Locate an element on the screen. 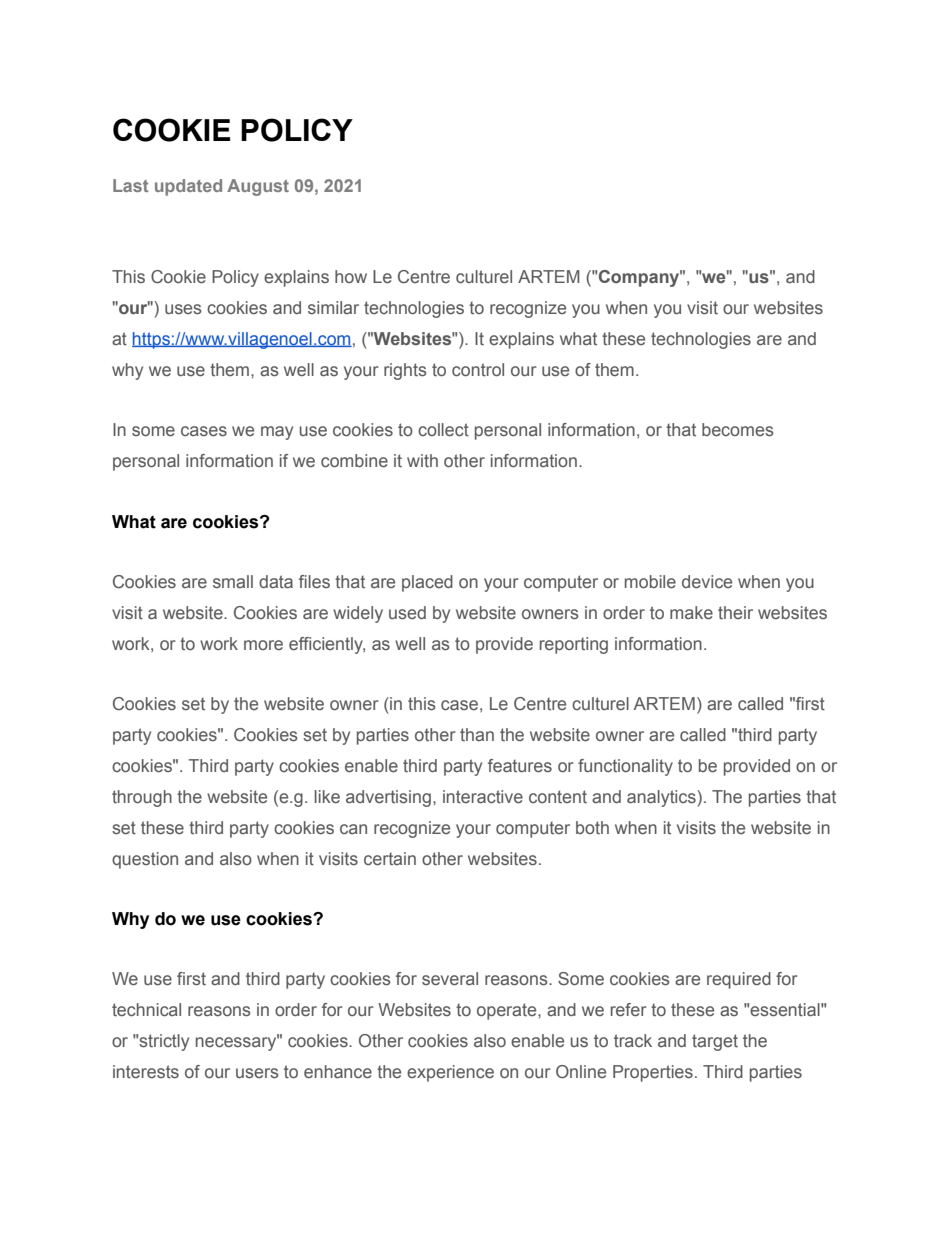  becomes is located at coordinates (738, 430).
